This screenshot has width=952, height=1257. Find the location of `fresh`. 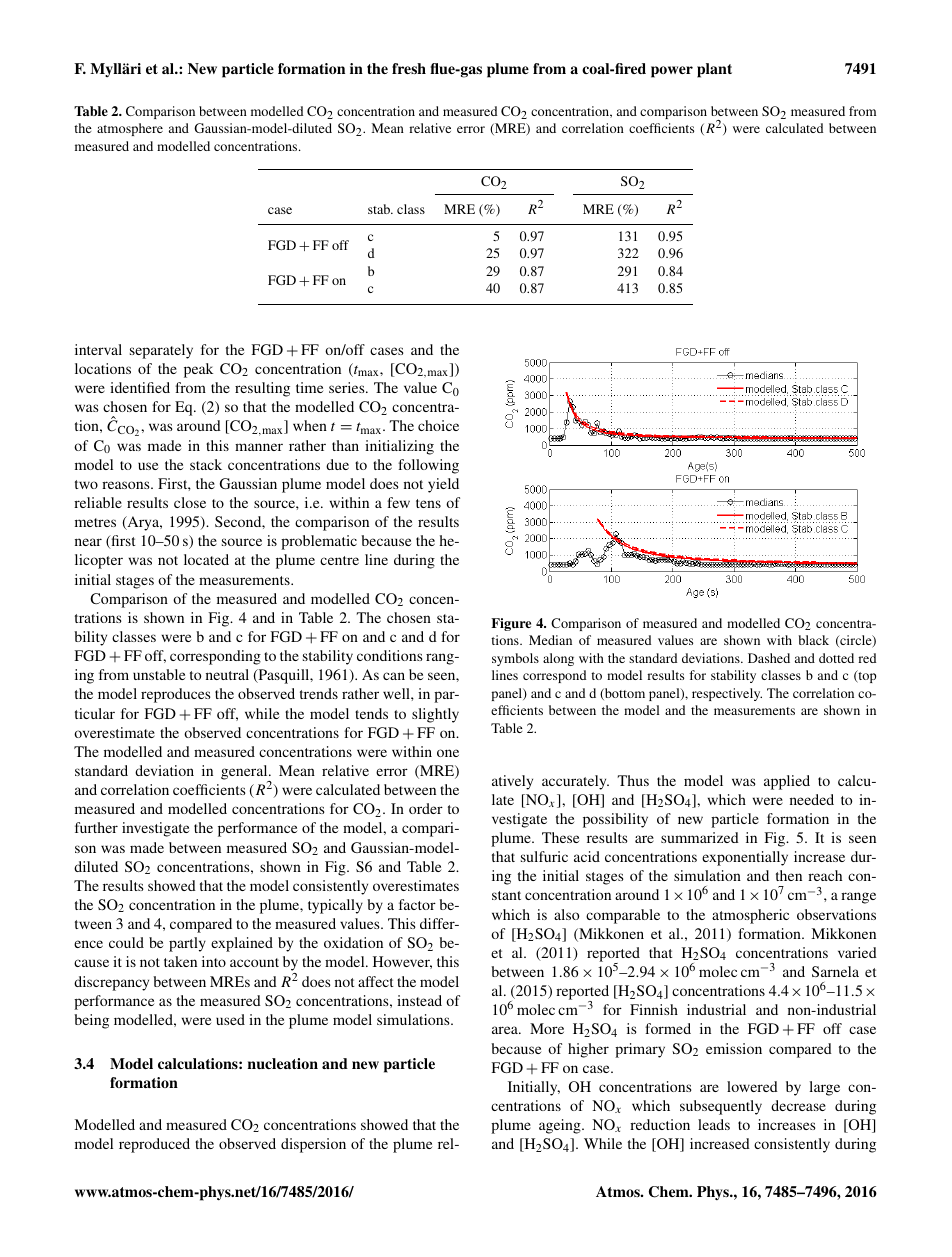

fresh is located at coordinates (409, 68).
